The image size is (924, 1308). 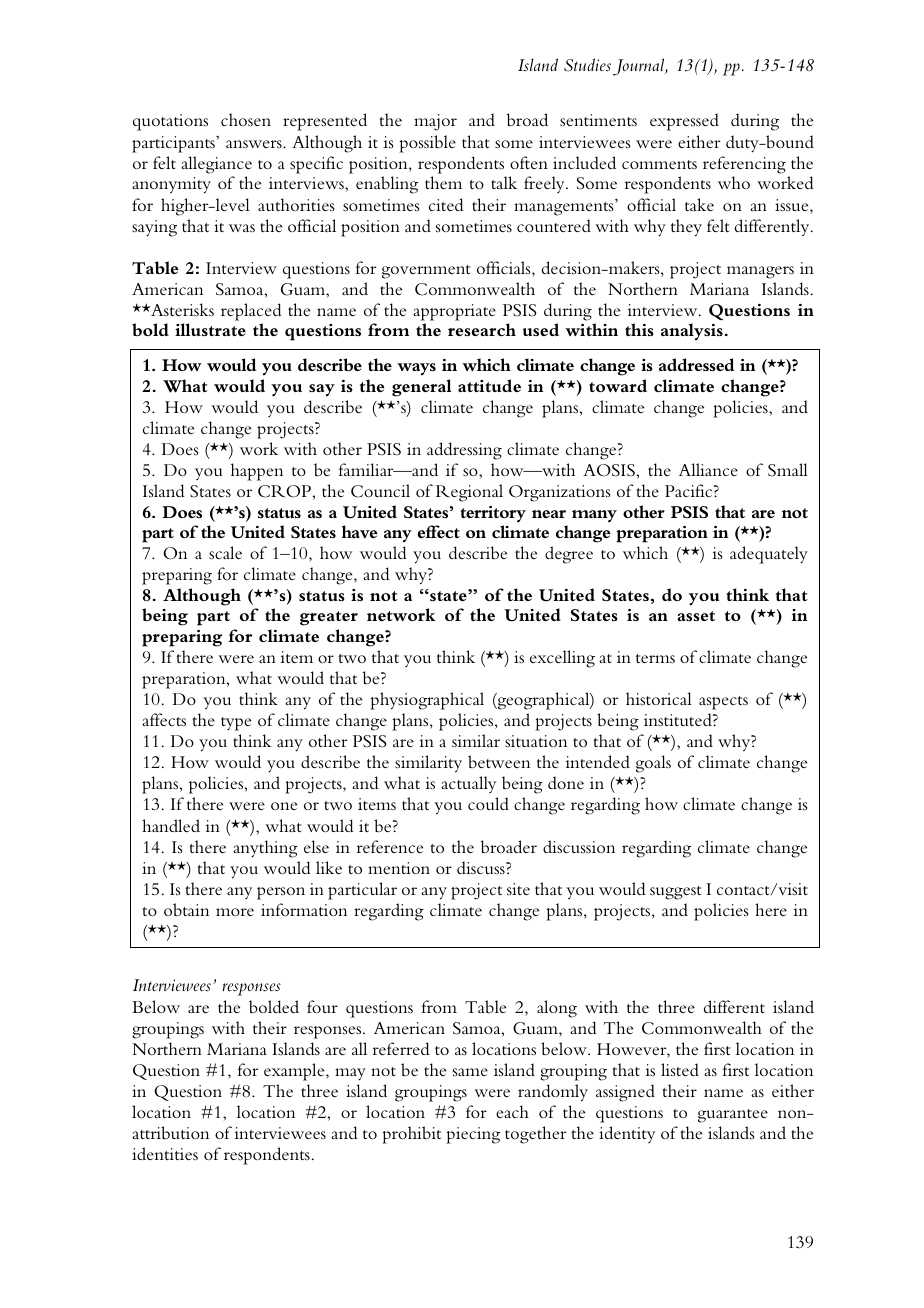 I want to click on site, so click(x=518, y=889).
